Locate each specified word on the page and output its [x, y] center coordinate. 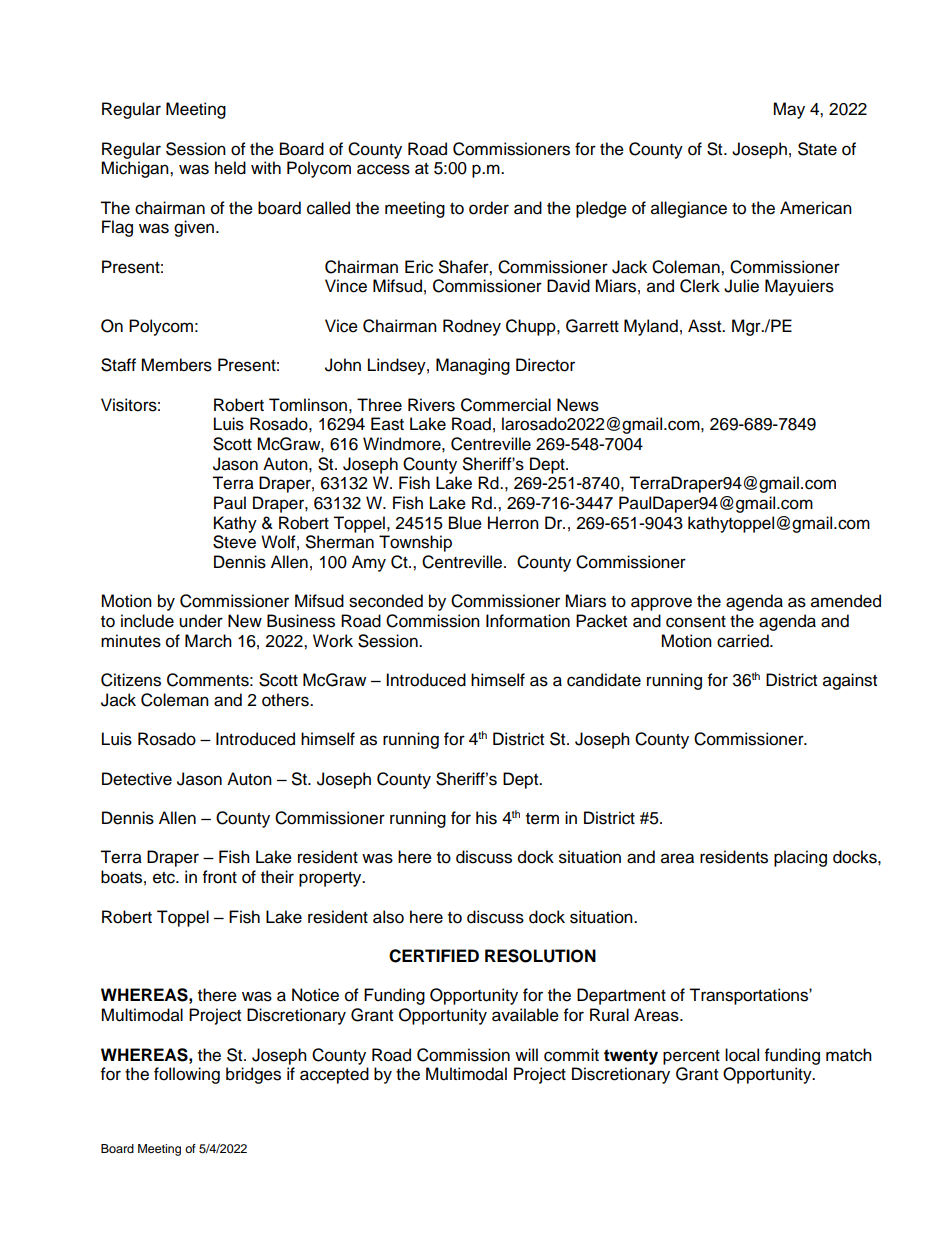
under [201, 621]
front [220, 877]
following [187, 1075]
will [526, 1054]
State [817, 149]
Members [176, 365]
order [489, 208]
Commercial [506, 405]
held [230, 168]
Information [528, 621]
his [486, 818]
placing [800, 858]
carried [744, 641]
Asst [706, 326]
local [742, 1055]
